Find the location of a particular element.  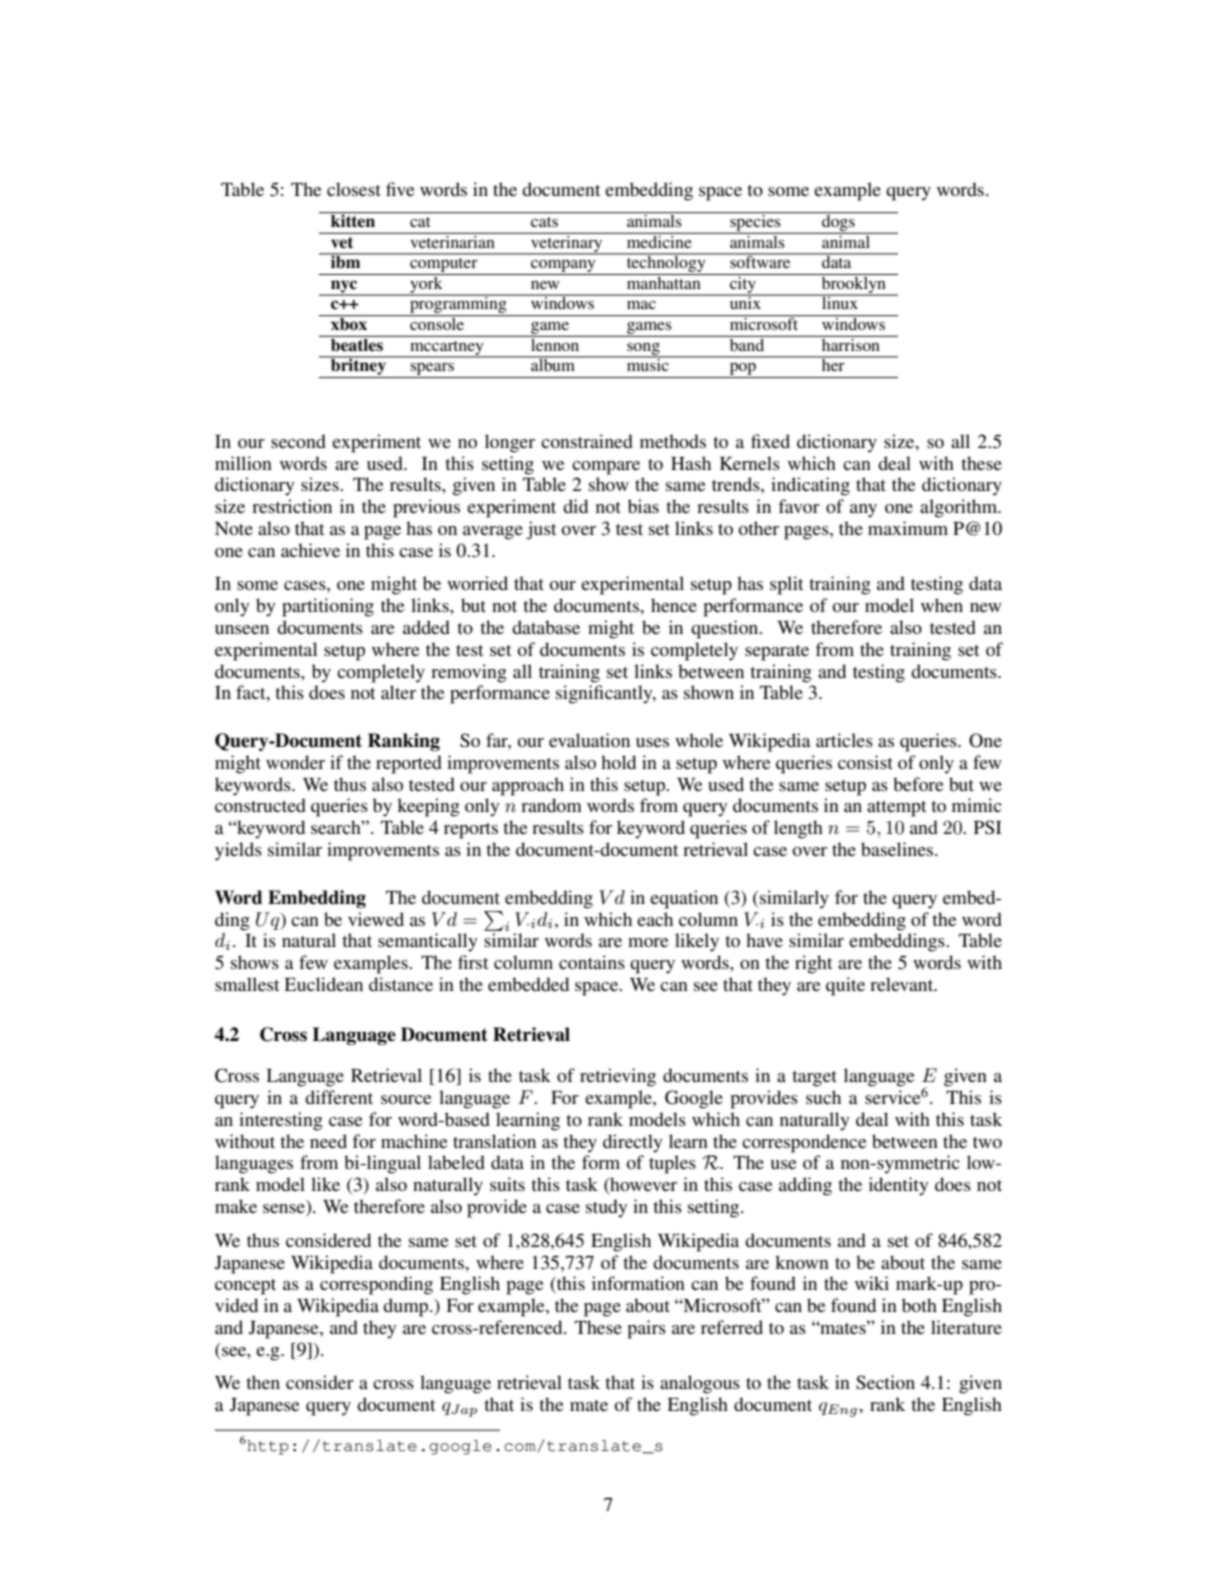

ibm is located at coordinates (346, 260).
